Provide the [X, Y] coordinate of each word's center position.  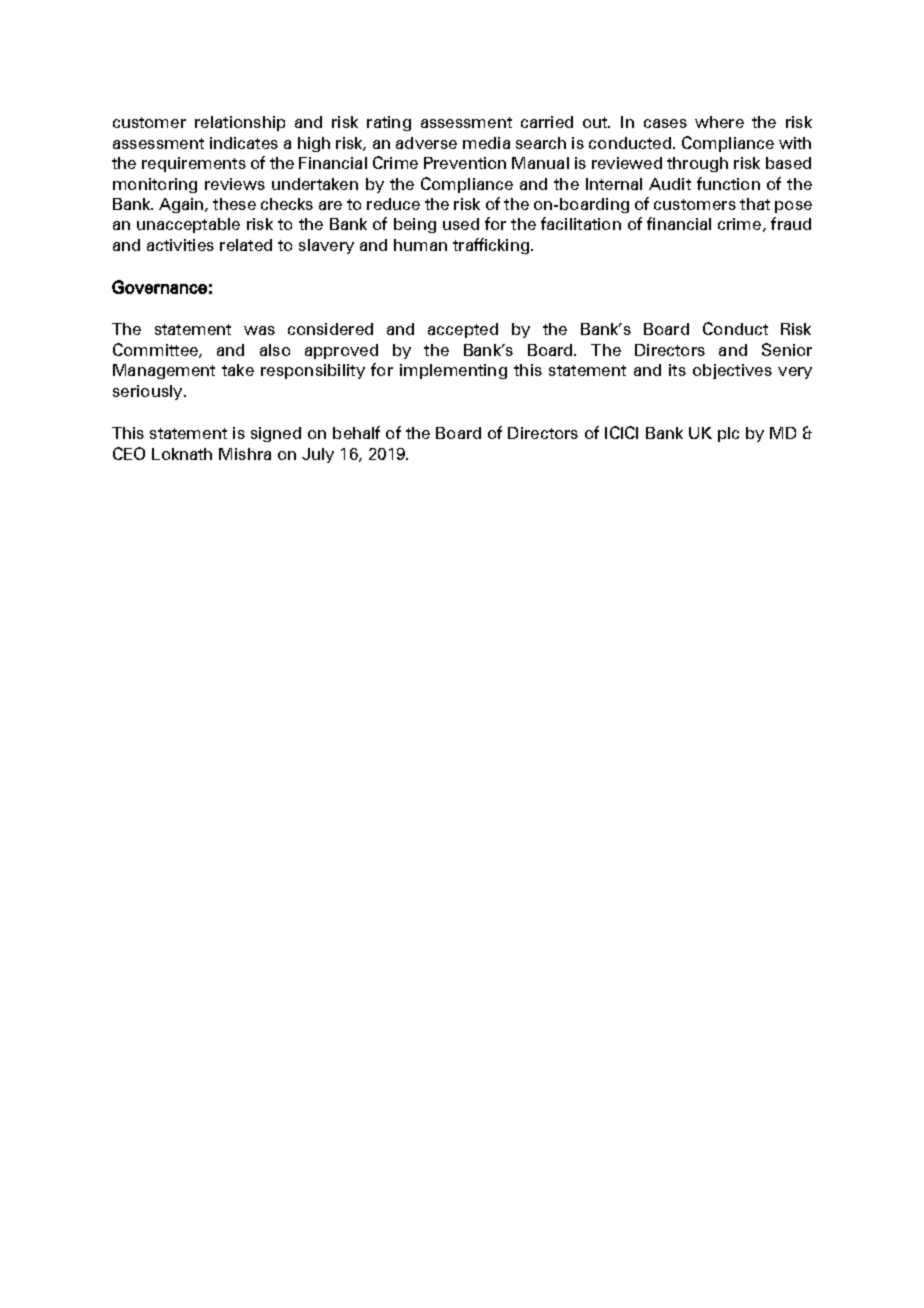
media [486, 143]
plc [728, 434]
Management [164, 371]
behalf [356, 432]
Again [182, 205]
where [719, 122]
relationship [240, 123]
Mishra [245, 454]
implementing [453, 371]
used [461, 224]
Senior [787, 349]
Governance [159, 287]
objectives [732, 371]
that [755, 204]
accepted [463, 330]
